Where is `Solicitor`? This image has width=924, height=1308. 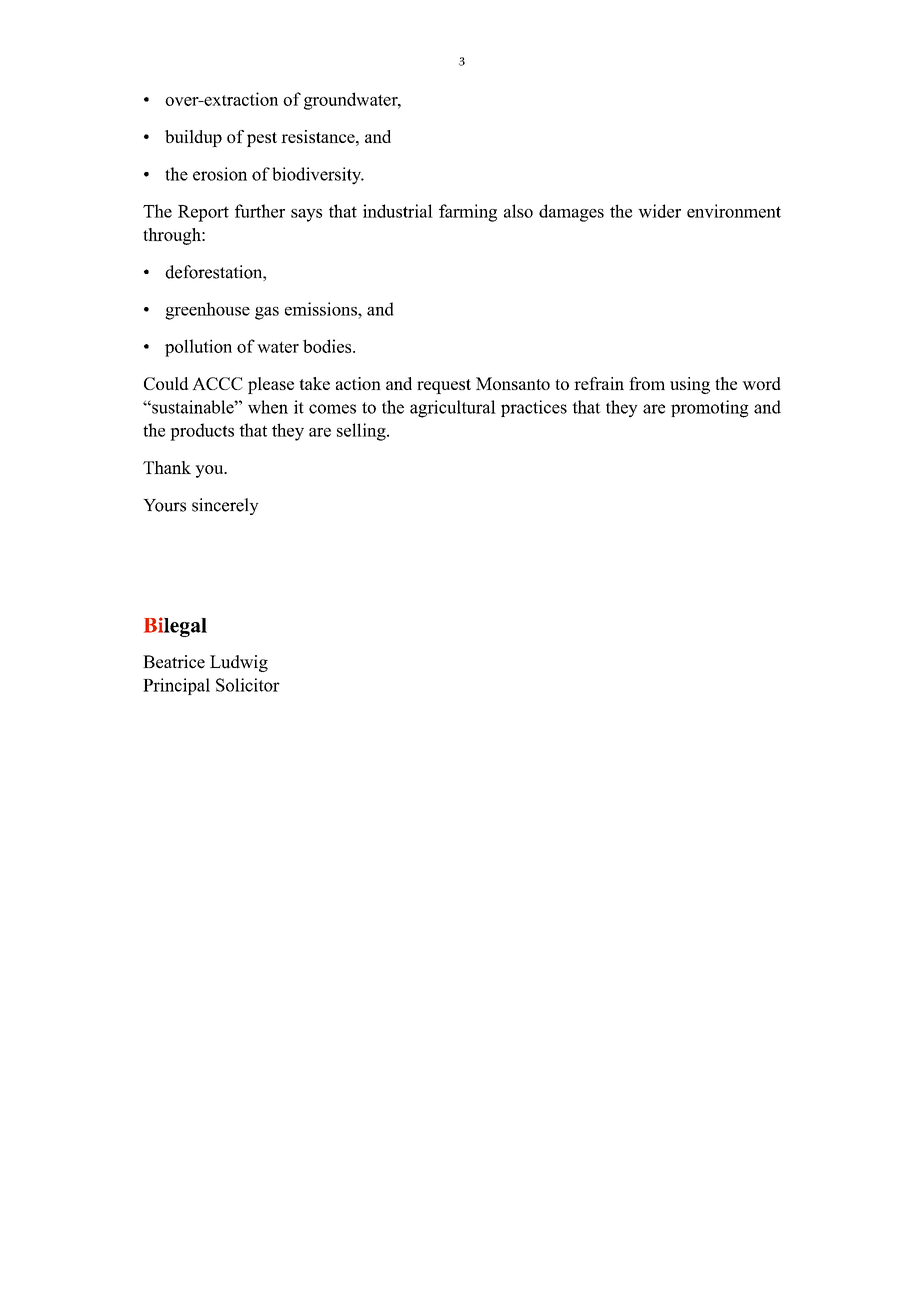
Solicitor is located at coordinates (248, 685).
